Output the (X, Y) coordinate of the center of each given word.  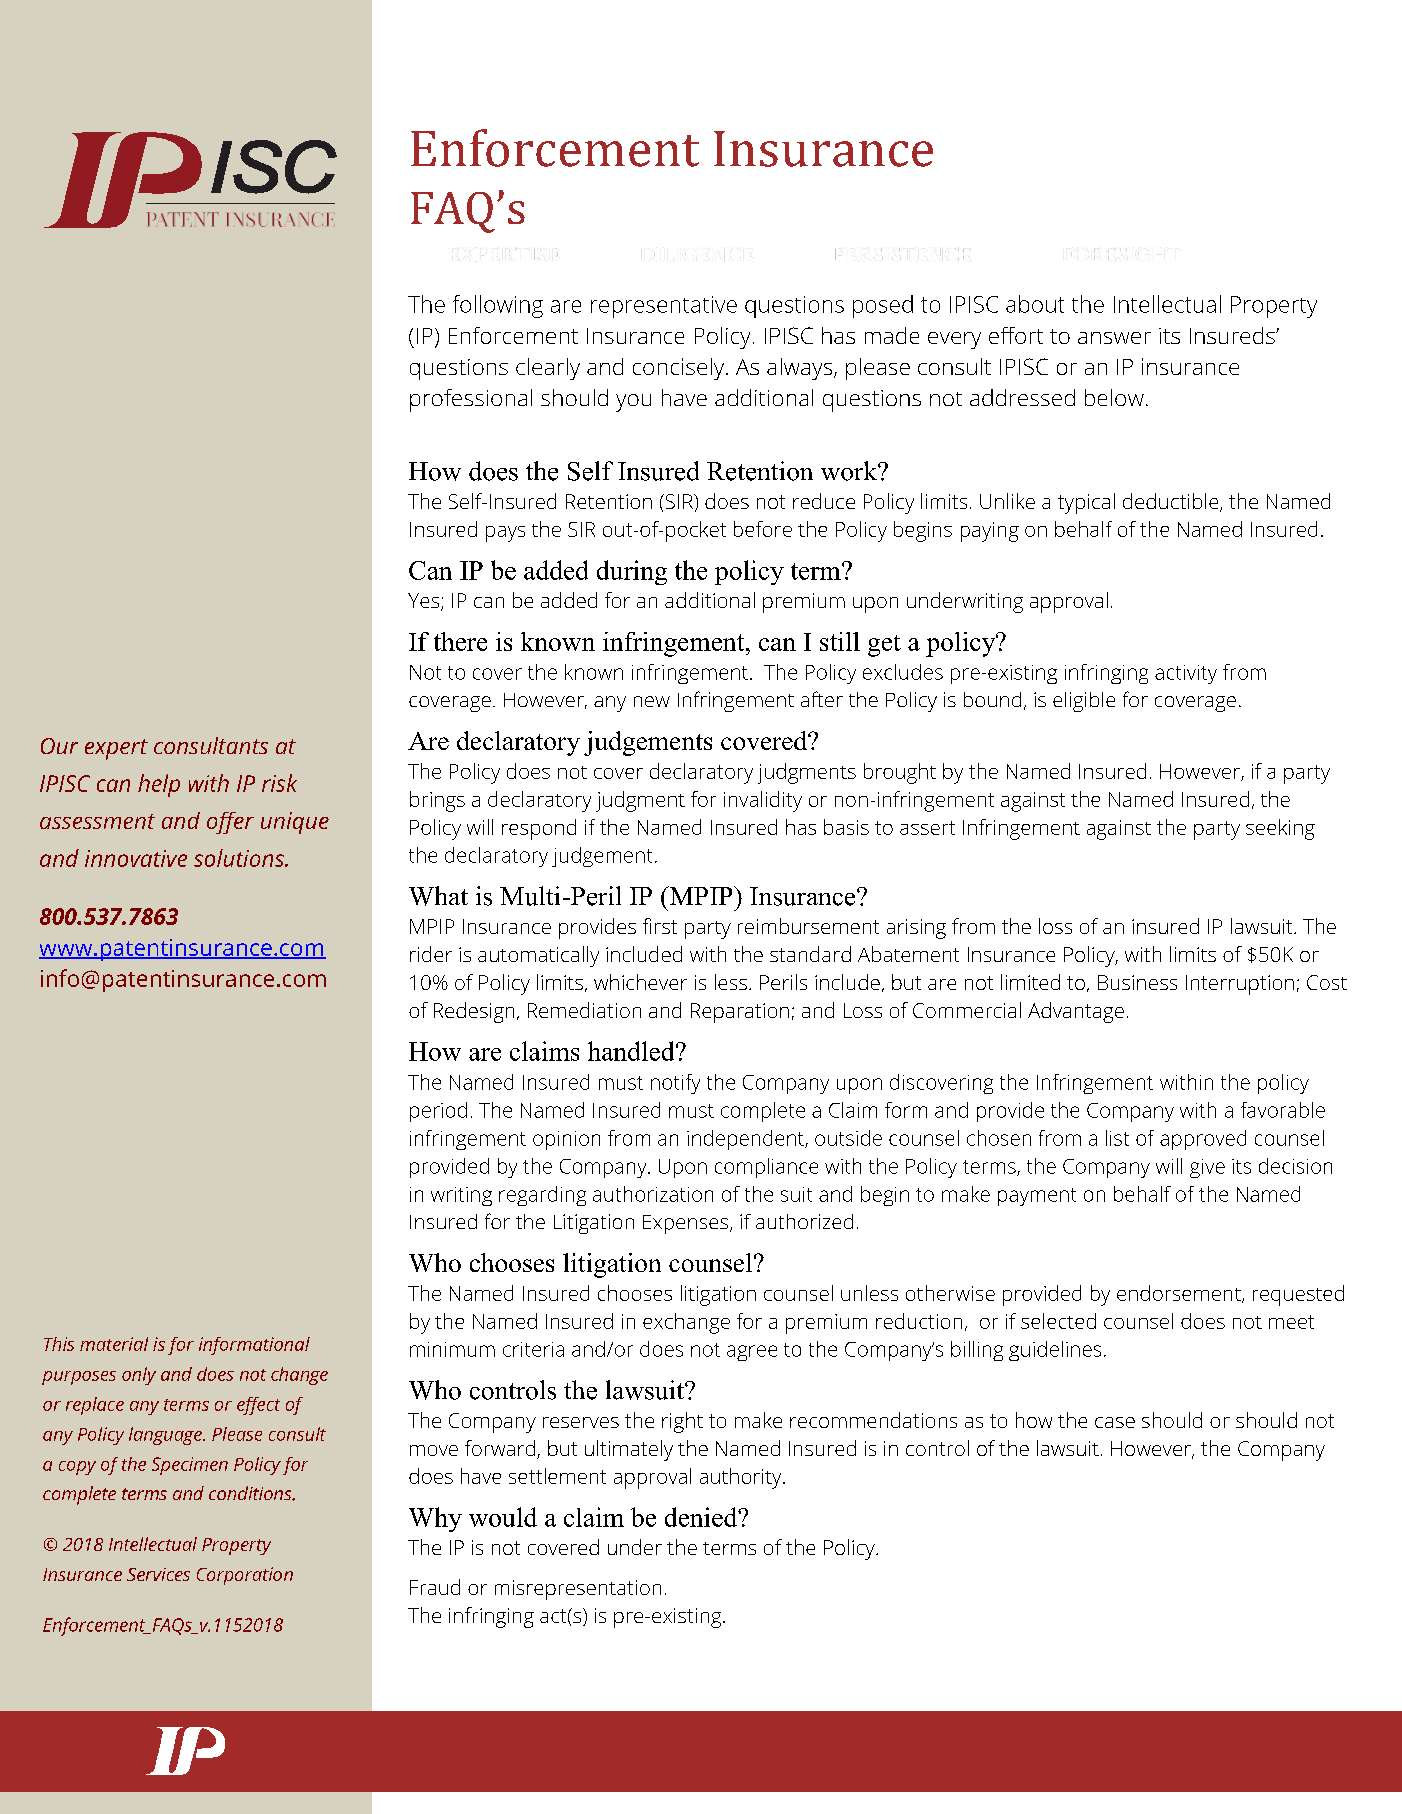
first (660, 926)
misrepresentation (578, 1590)
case (1115, 1422)
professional (471, 400)
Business (1137, 982)
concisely (680, 369)
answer (1114, 338)
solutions (240, 858)
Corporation (245, 1576)
